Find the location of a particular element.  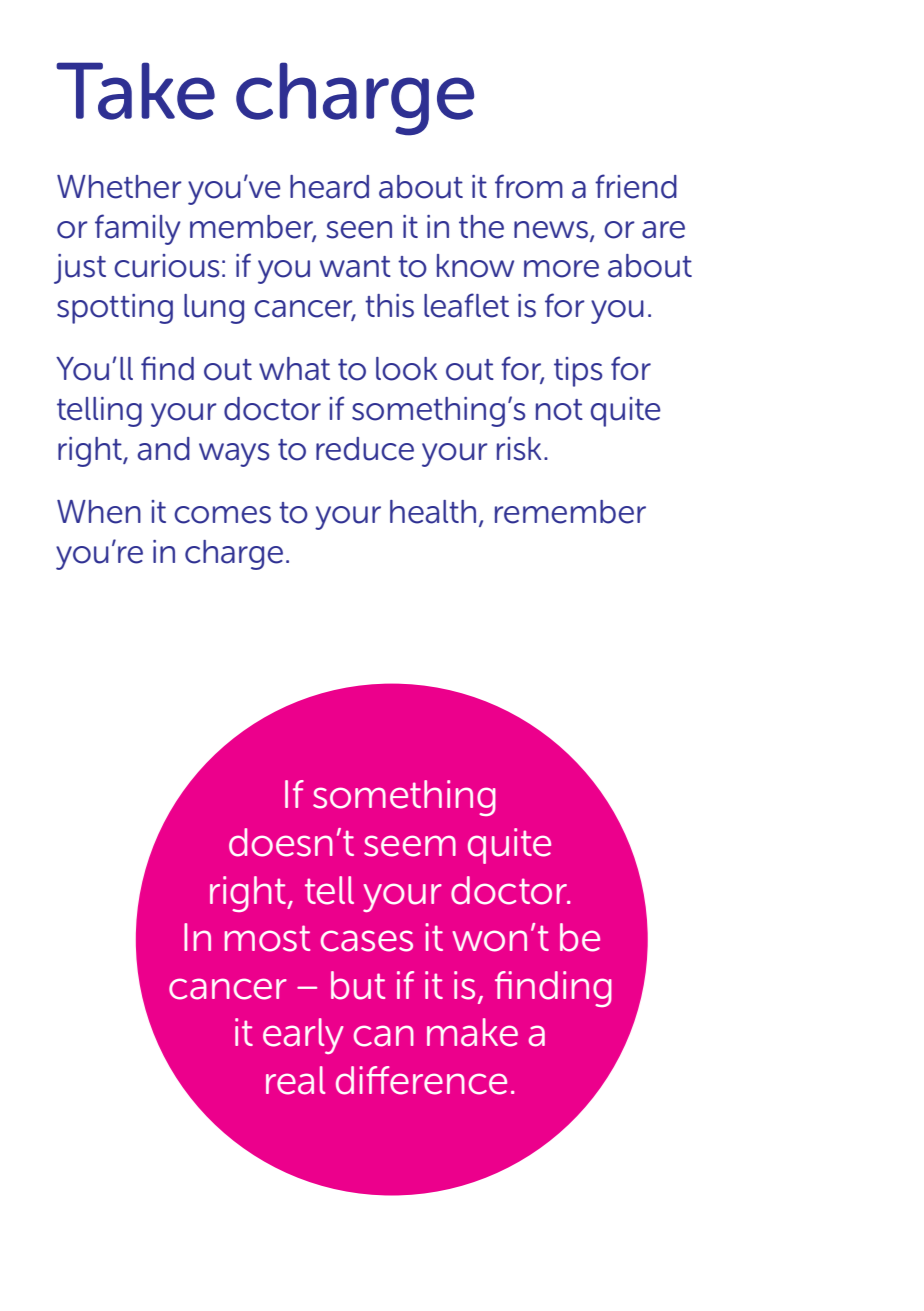

difference is located at coordinates (421, 1080).
